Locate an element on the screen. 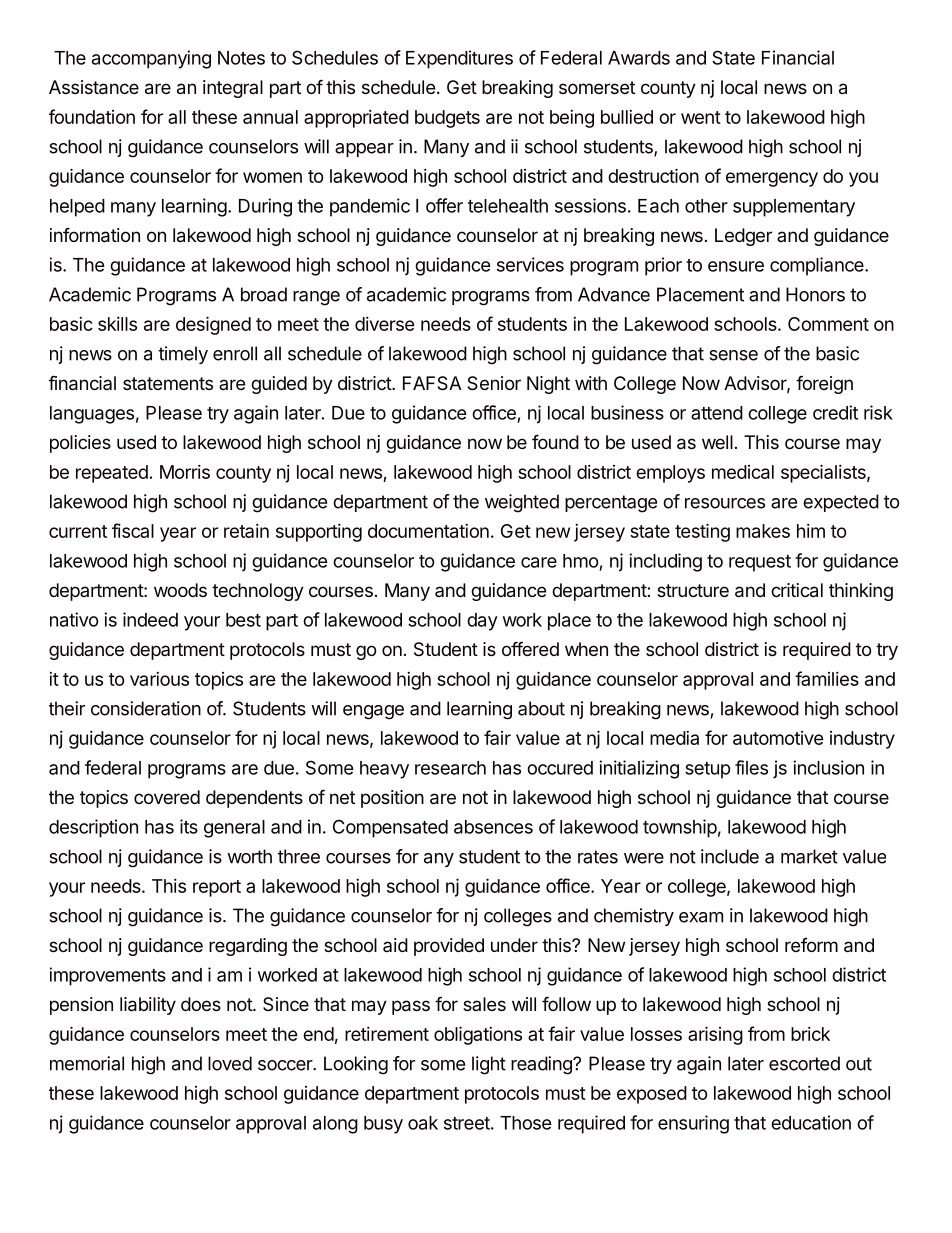 This screenshot has width=952, height=1233. loved is located at coordinates (230, 1063).
